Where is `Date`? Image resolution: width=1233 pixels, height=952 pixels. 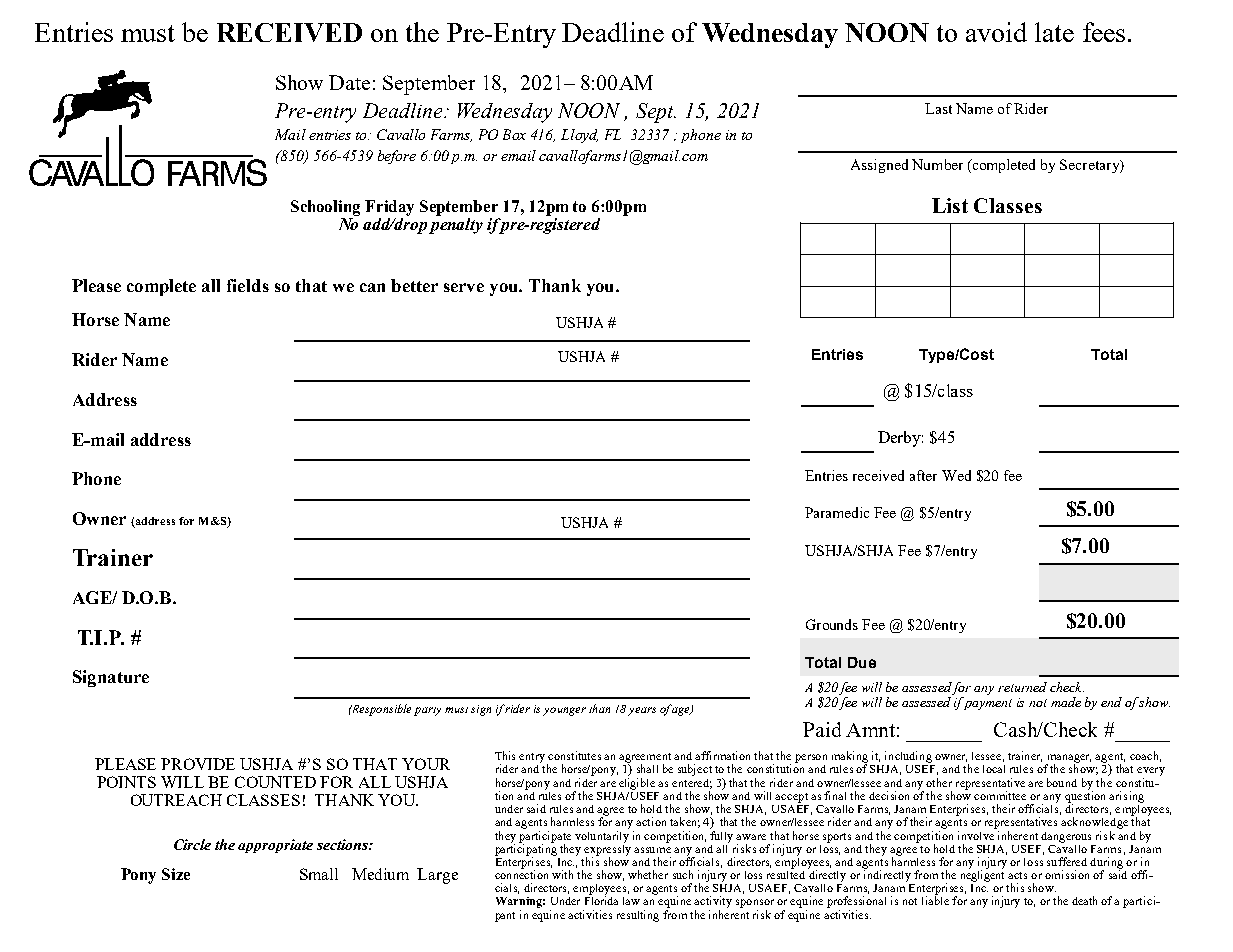
Date is located at coordinates (349, 82).
